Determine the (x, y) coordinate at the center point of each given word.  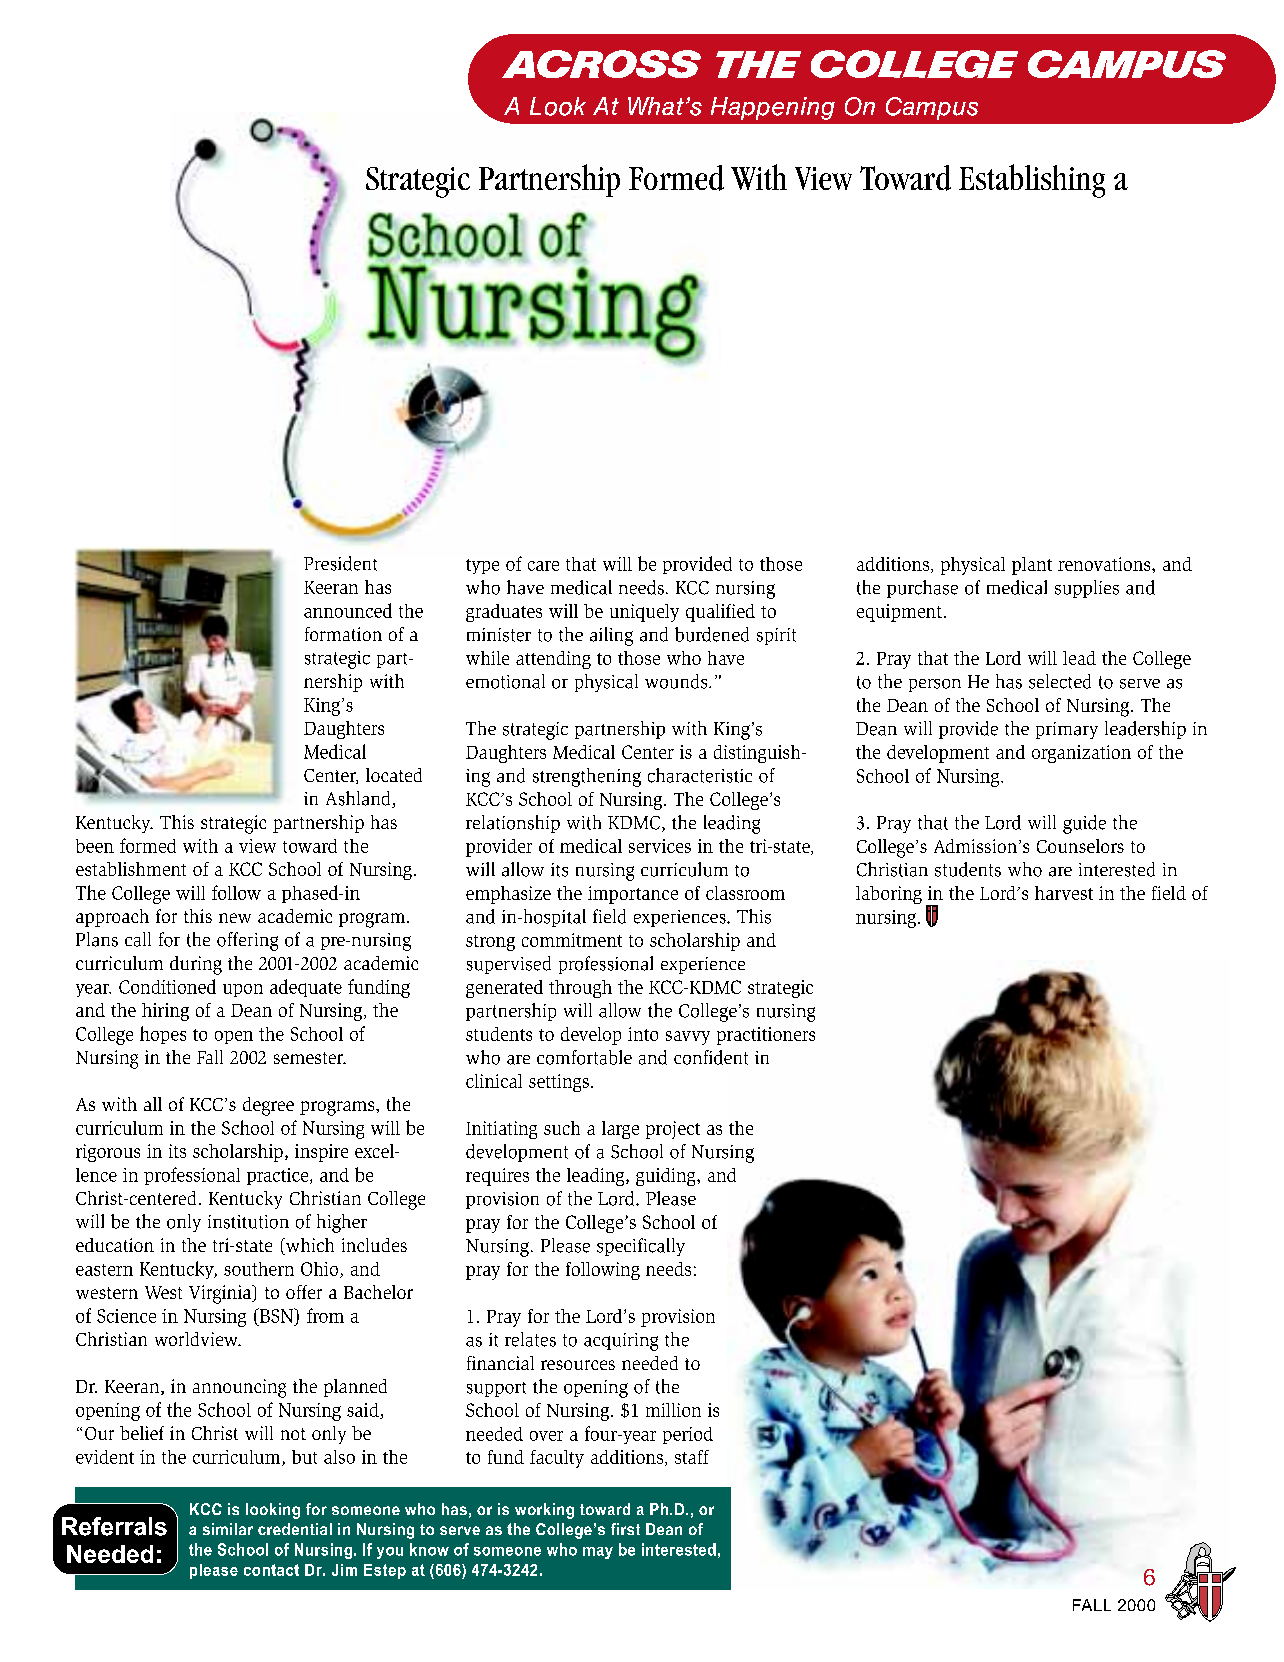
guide (1084, 824)
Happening (773, 108)
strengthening (587, 777)
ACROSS (601, 64)
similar (228, 1529)
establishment (131, 869)
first (625, 1529)
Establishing (1032, 181)
